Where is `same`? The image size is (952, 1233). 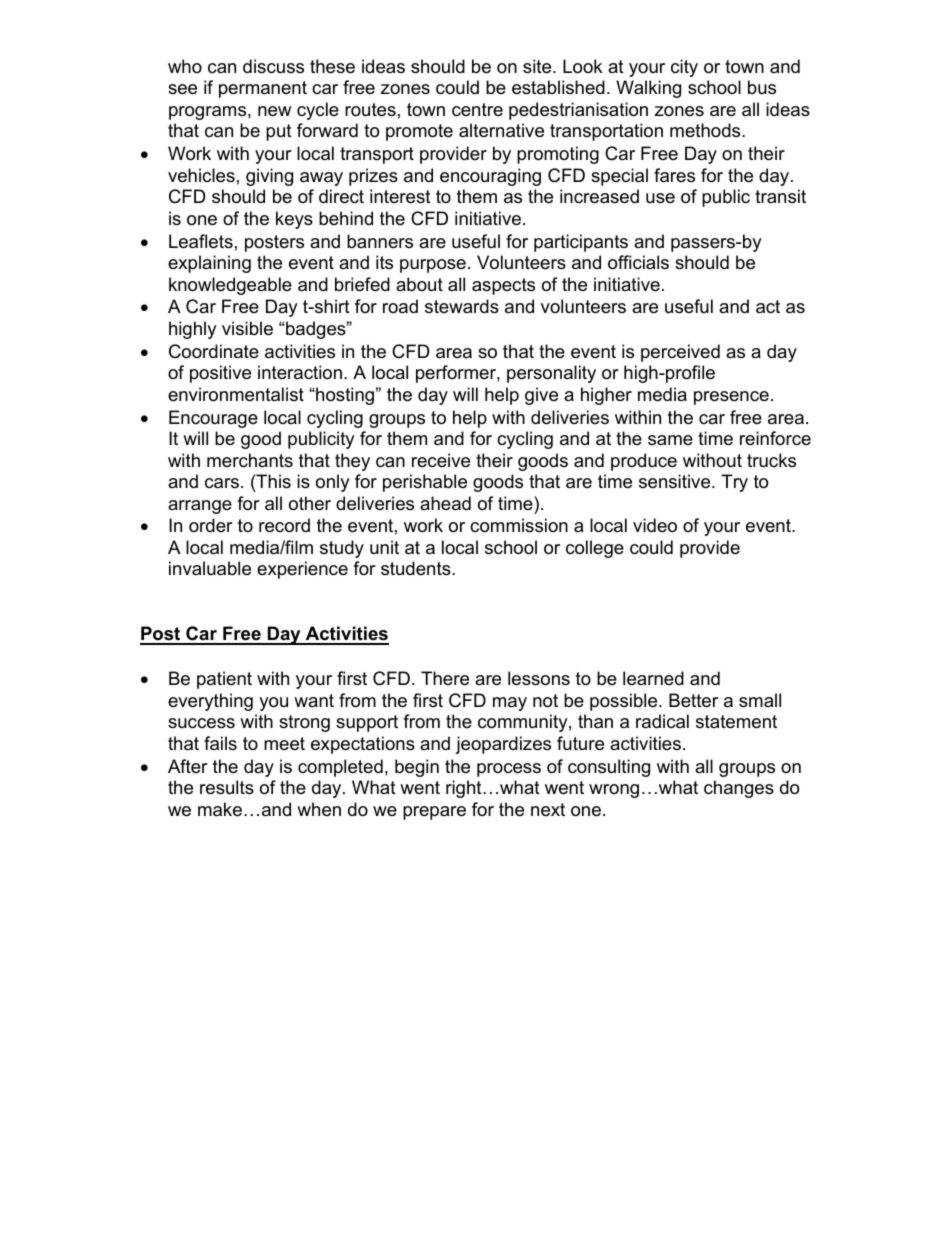 same is located at coordinates (670, 440).
